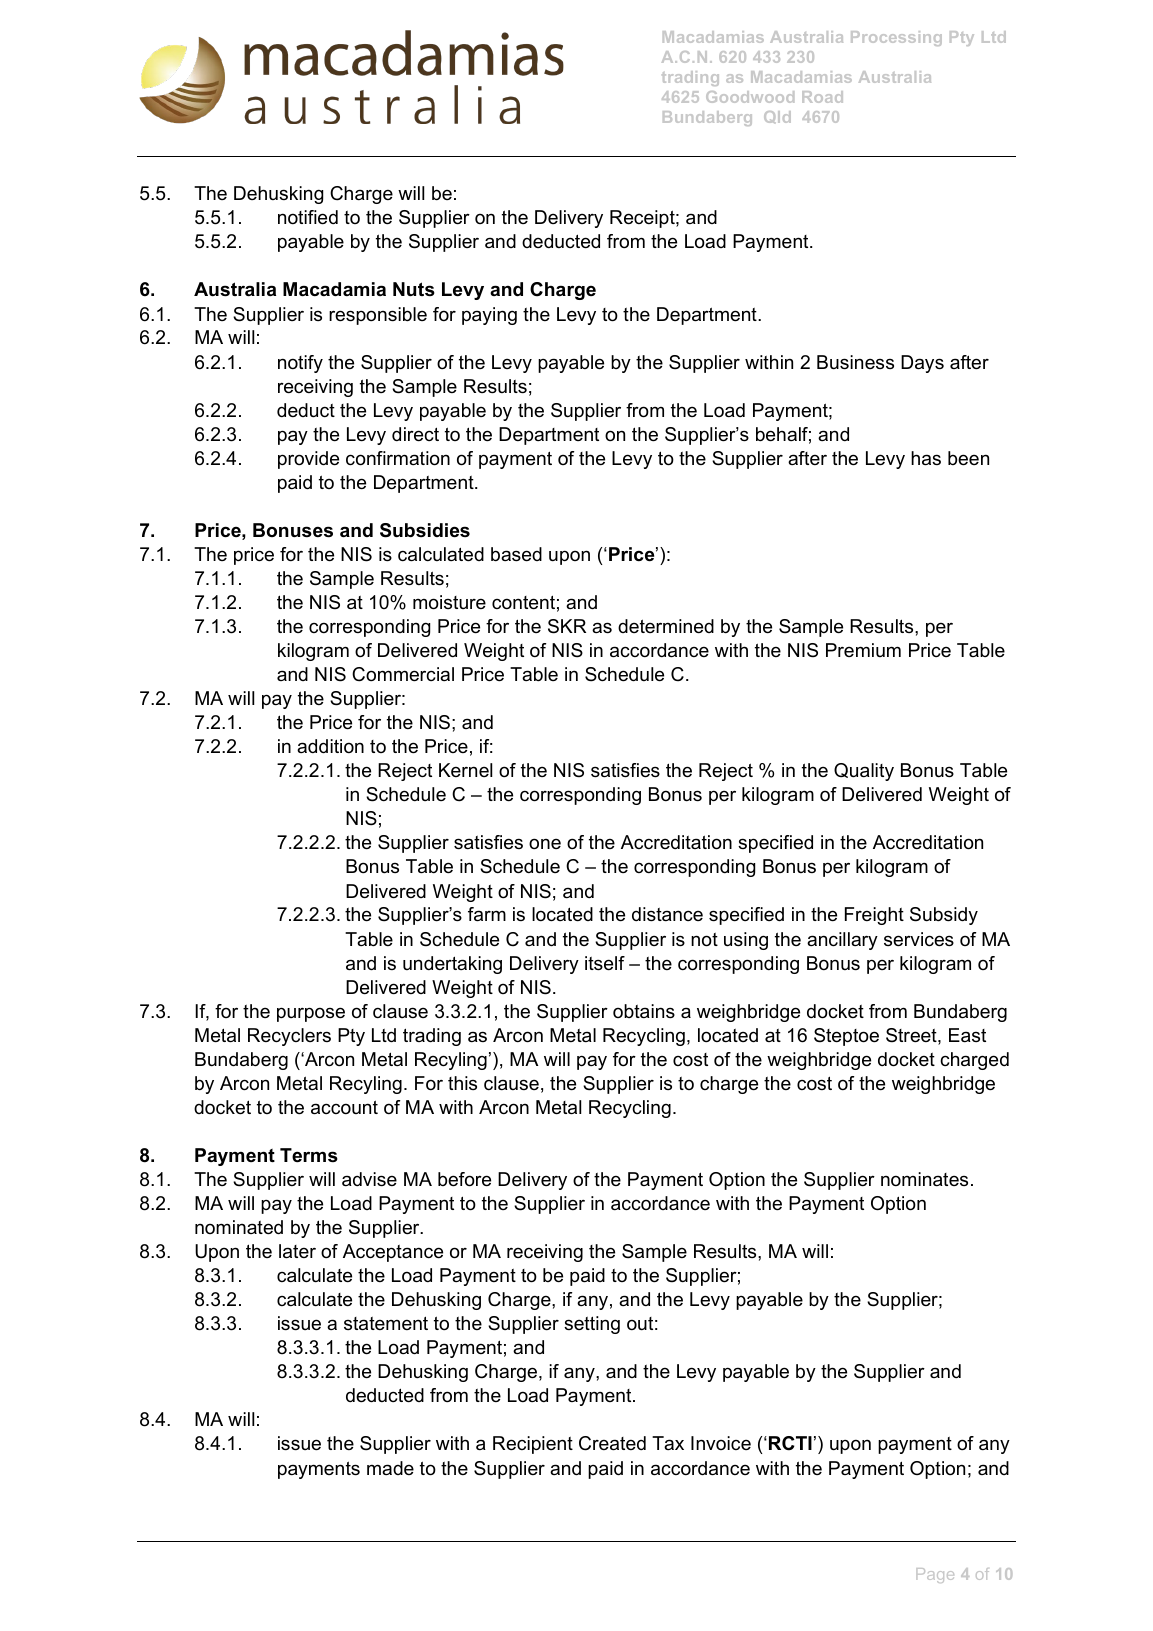 The width and height of the screenshot is (1153, 1631). Describe the element at coordinates (863, 650) in the screenshot. I see `Premium` at that location.
